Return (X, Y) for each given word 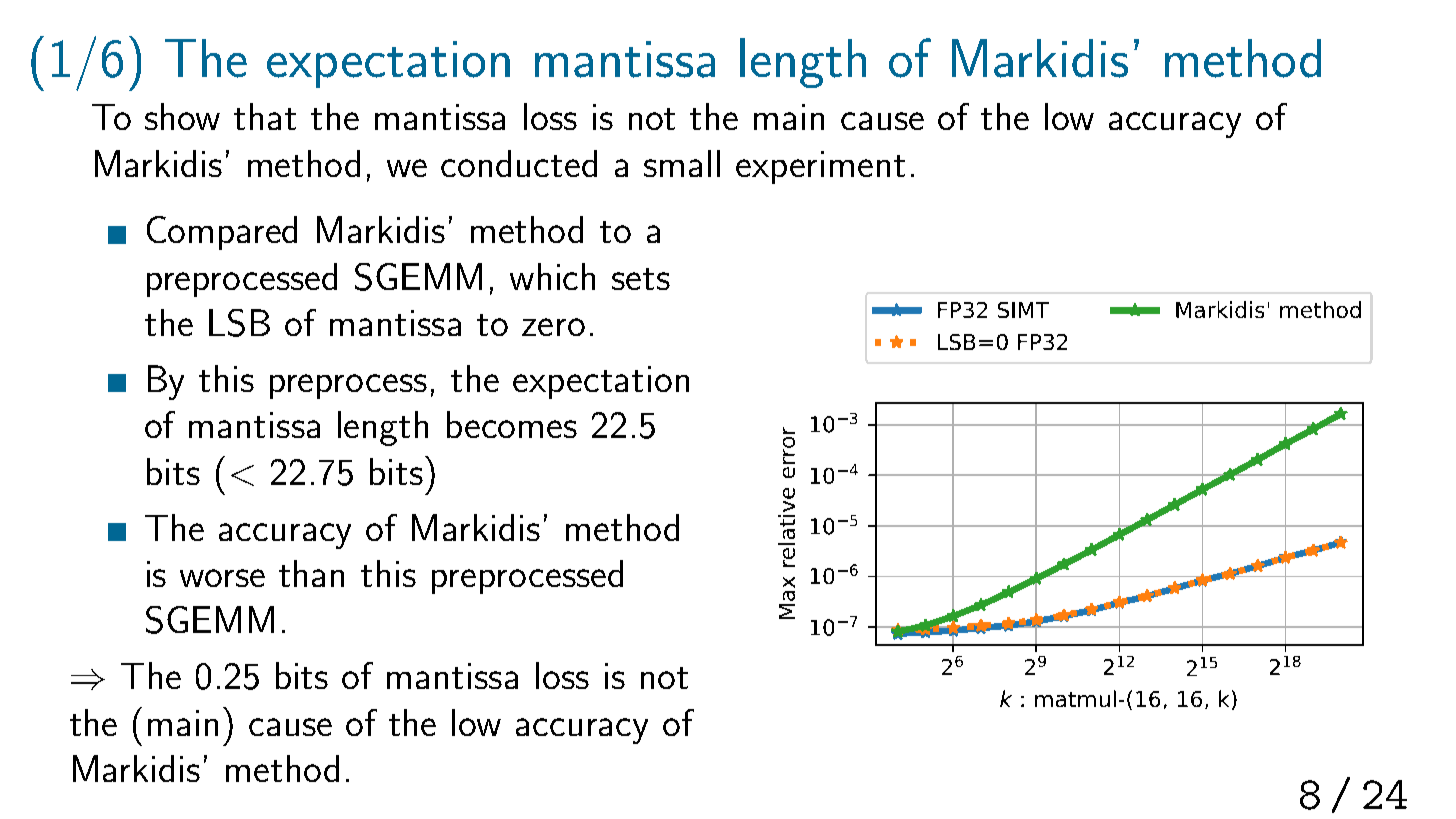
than (311, 573)
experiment (820, 167)
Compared (222, 233)
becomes (512, 424)
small (682, 163)
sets (641, 279)
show (182, 116)
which (552, 276)
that (265, 116)
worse (222, 578)
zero (553, 327)
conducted (519, 163)
